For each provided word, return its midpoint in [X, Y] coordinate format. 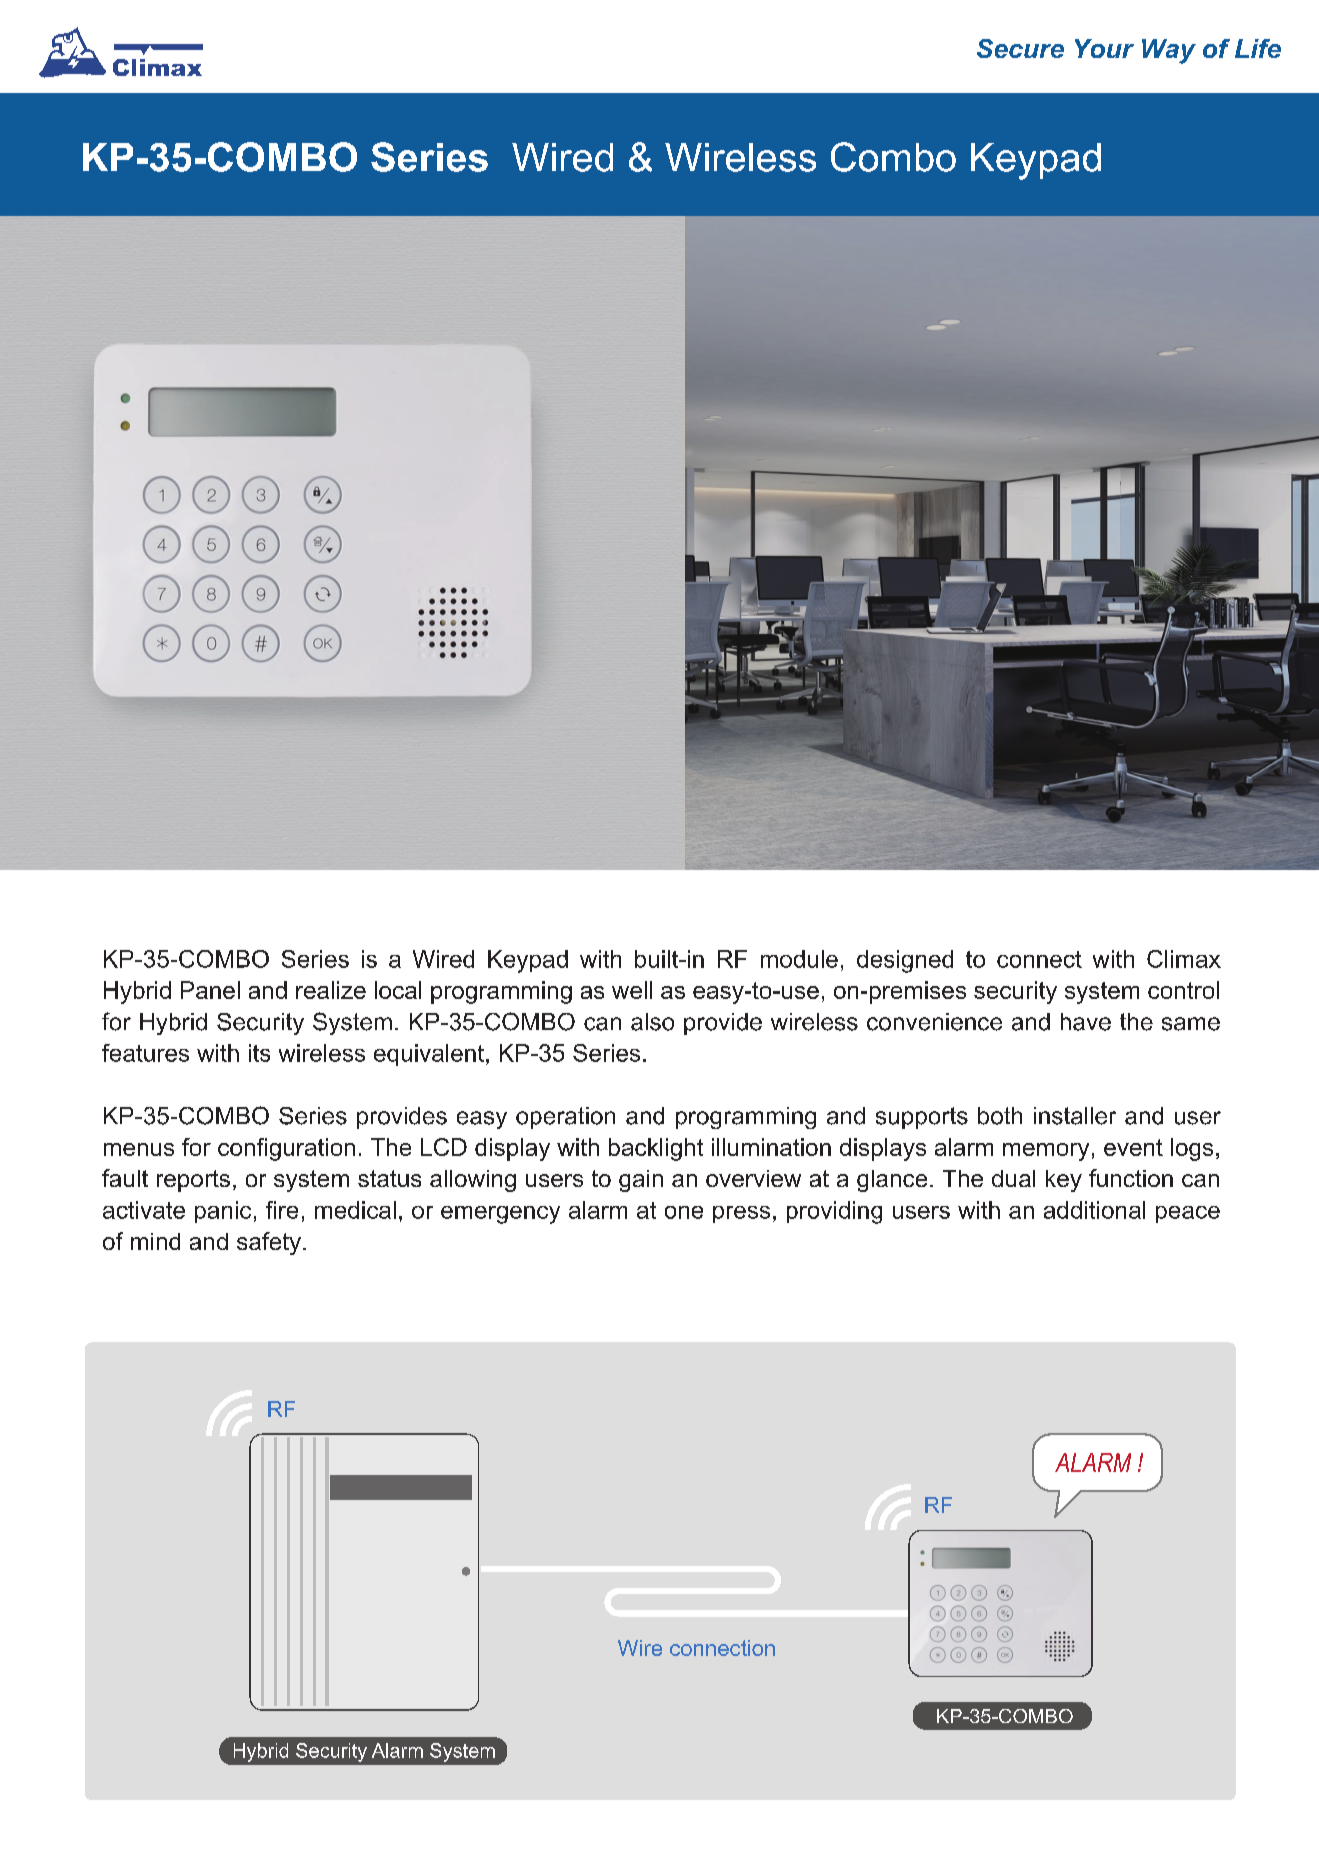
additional [1094, 1210]
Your [1104, 48]
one [684, 1212]
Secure [1020, 48]
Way [1169, 51]
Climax [1184, 959]
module [799, 959]
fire [282, 1210]
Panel [210, 990]
